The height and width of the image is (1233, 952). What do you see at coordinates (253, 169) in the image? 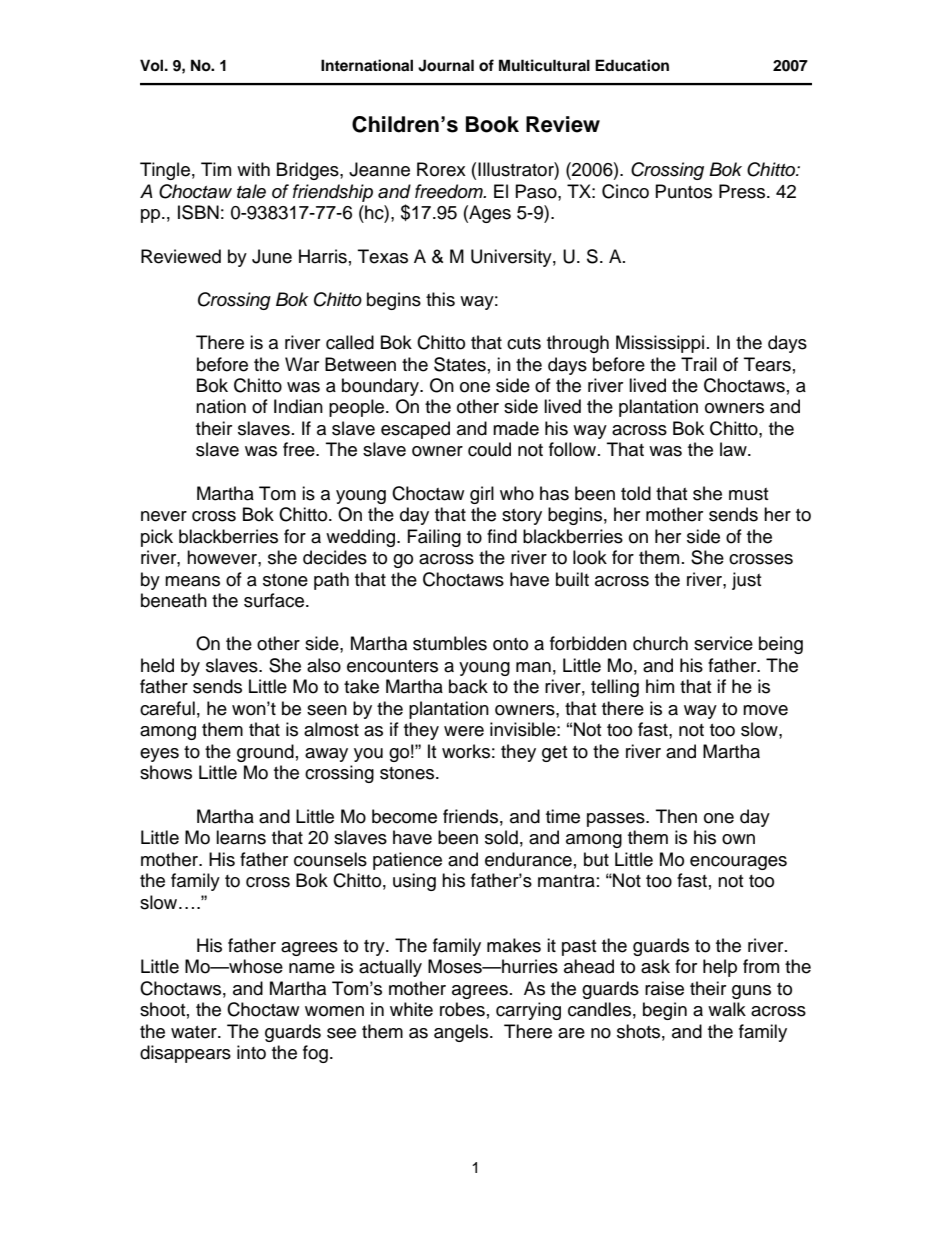
I see `with` at bounding box center [253, 169].
